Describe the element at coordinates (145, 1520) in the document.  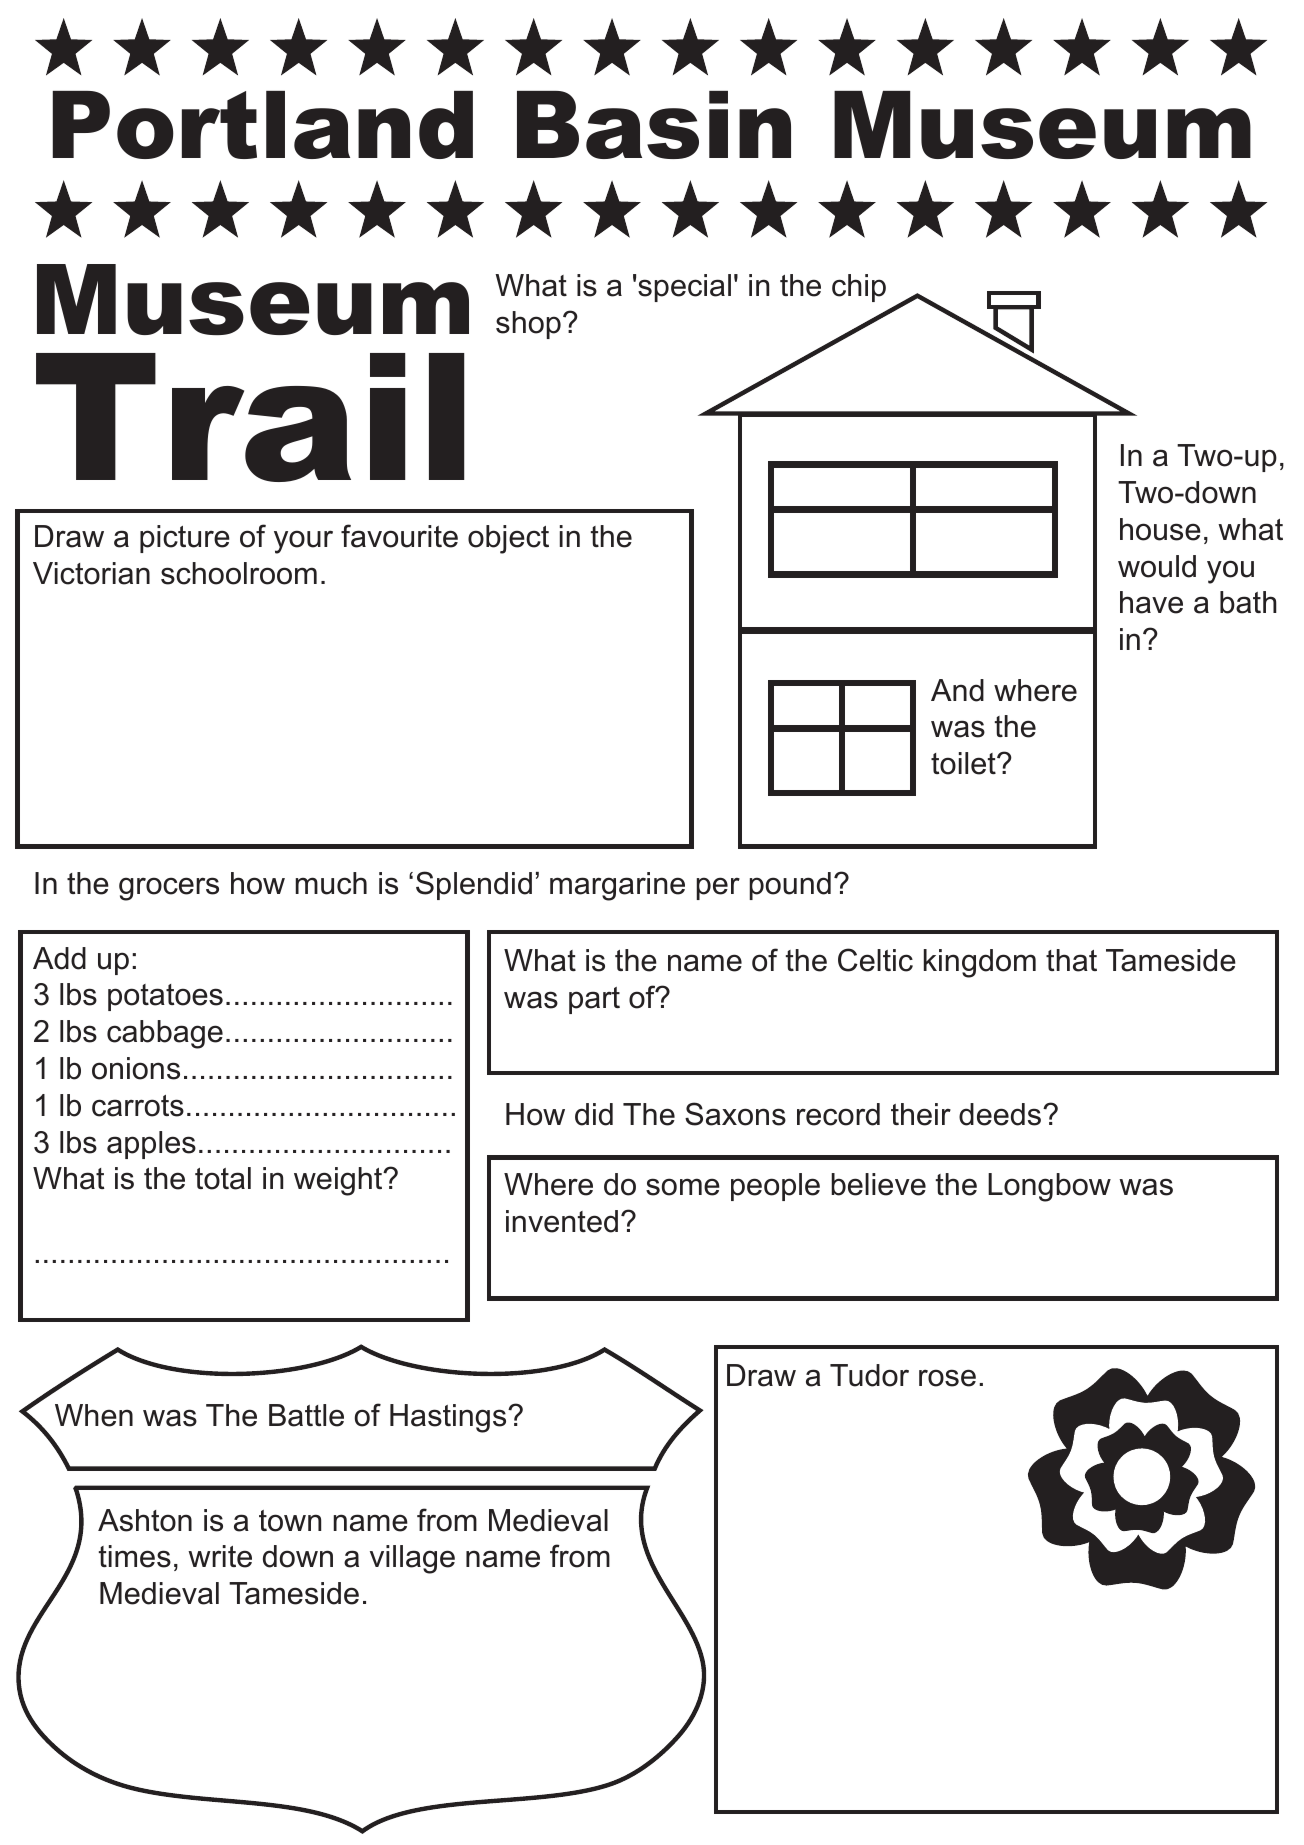
I see `Ashton` at that location.
